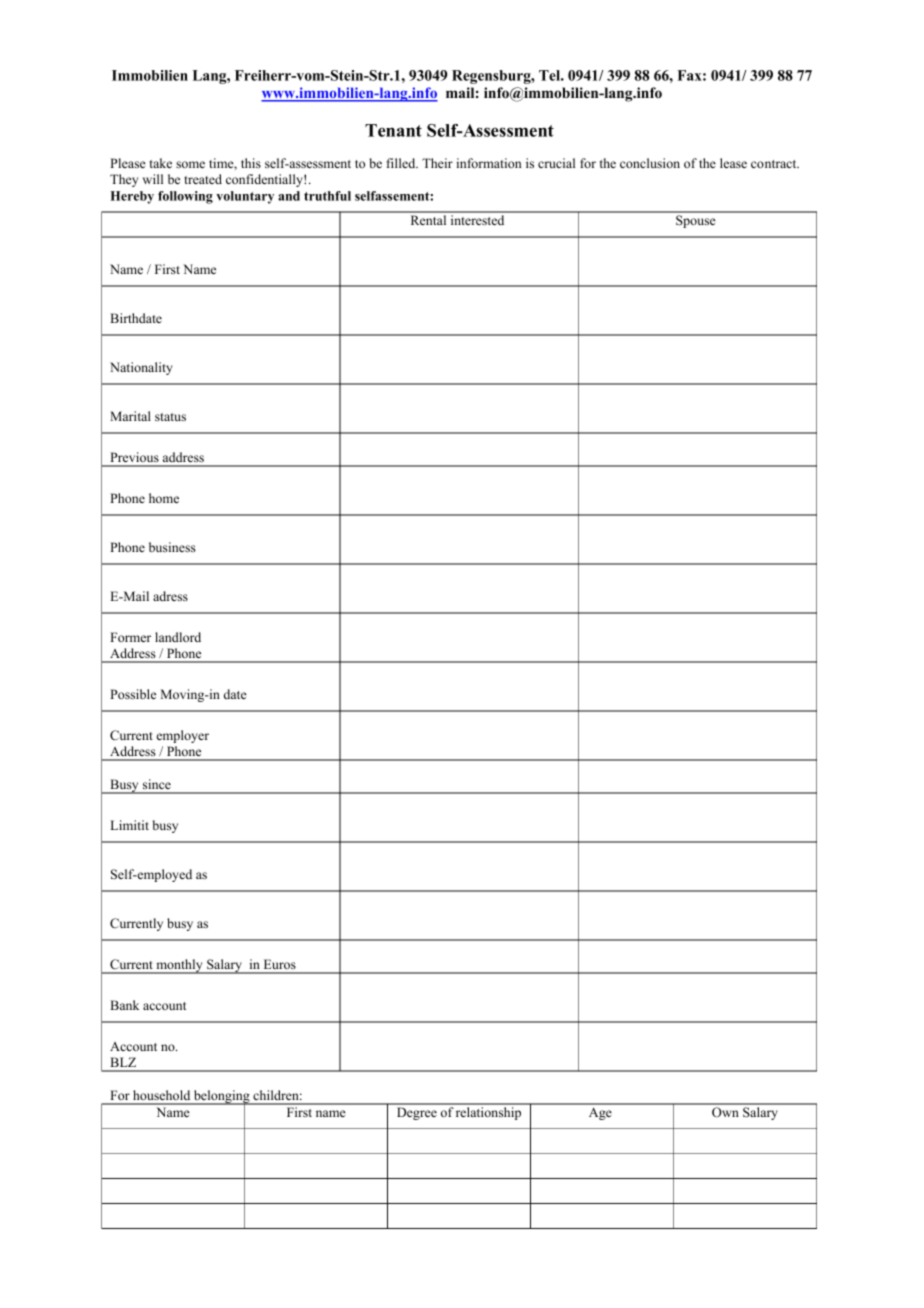 This screenshot has width=924, height=1308. What do you see at coordinates (179, 966) in the screenshot?
I see `monthly` at bounding box center [179, 966].
